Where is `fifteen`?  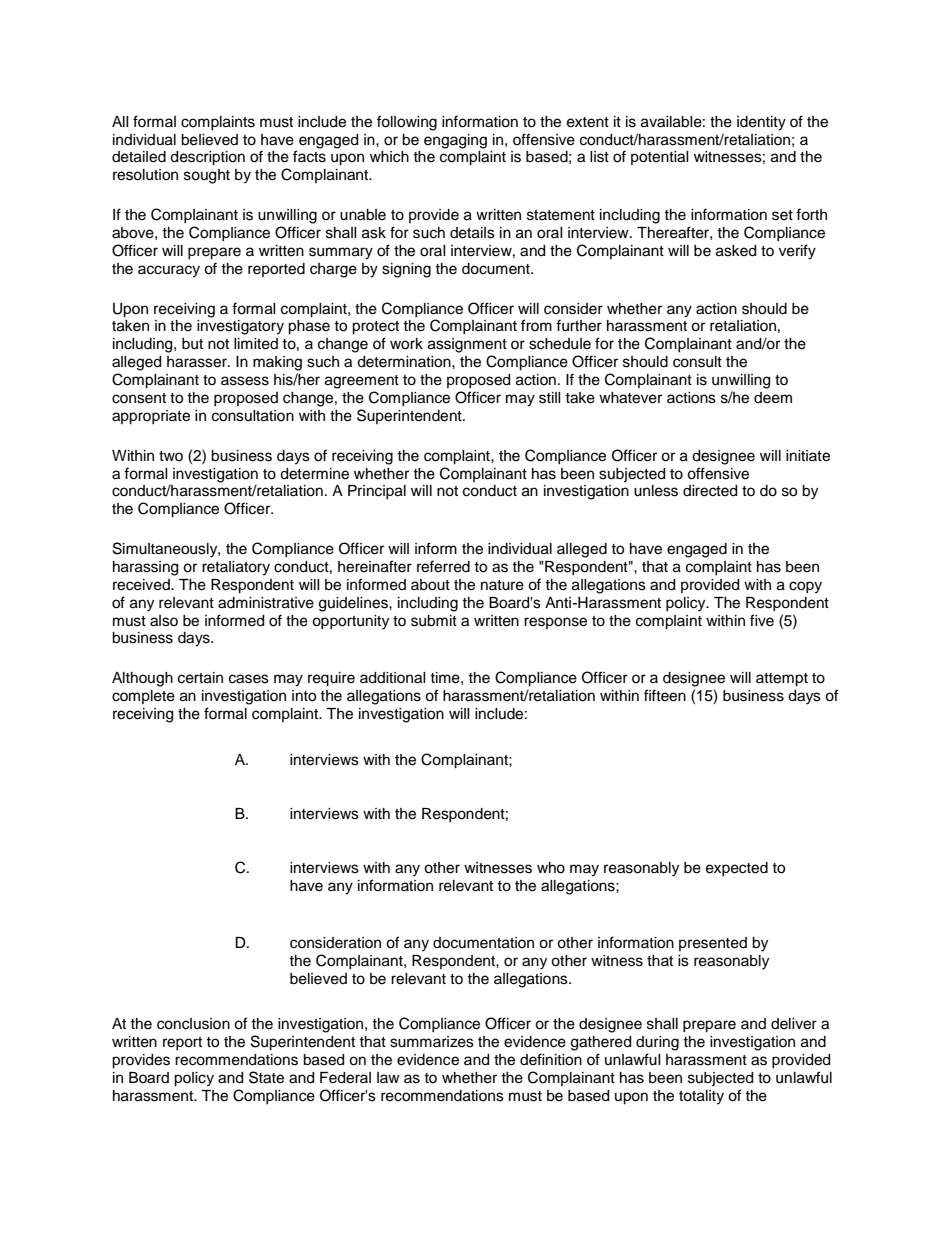 fifteen is located at coordinates (665, 695).
